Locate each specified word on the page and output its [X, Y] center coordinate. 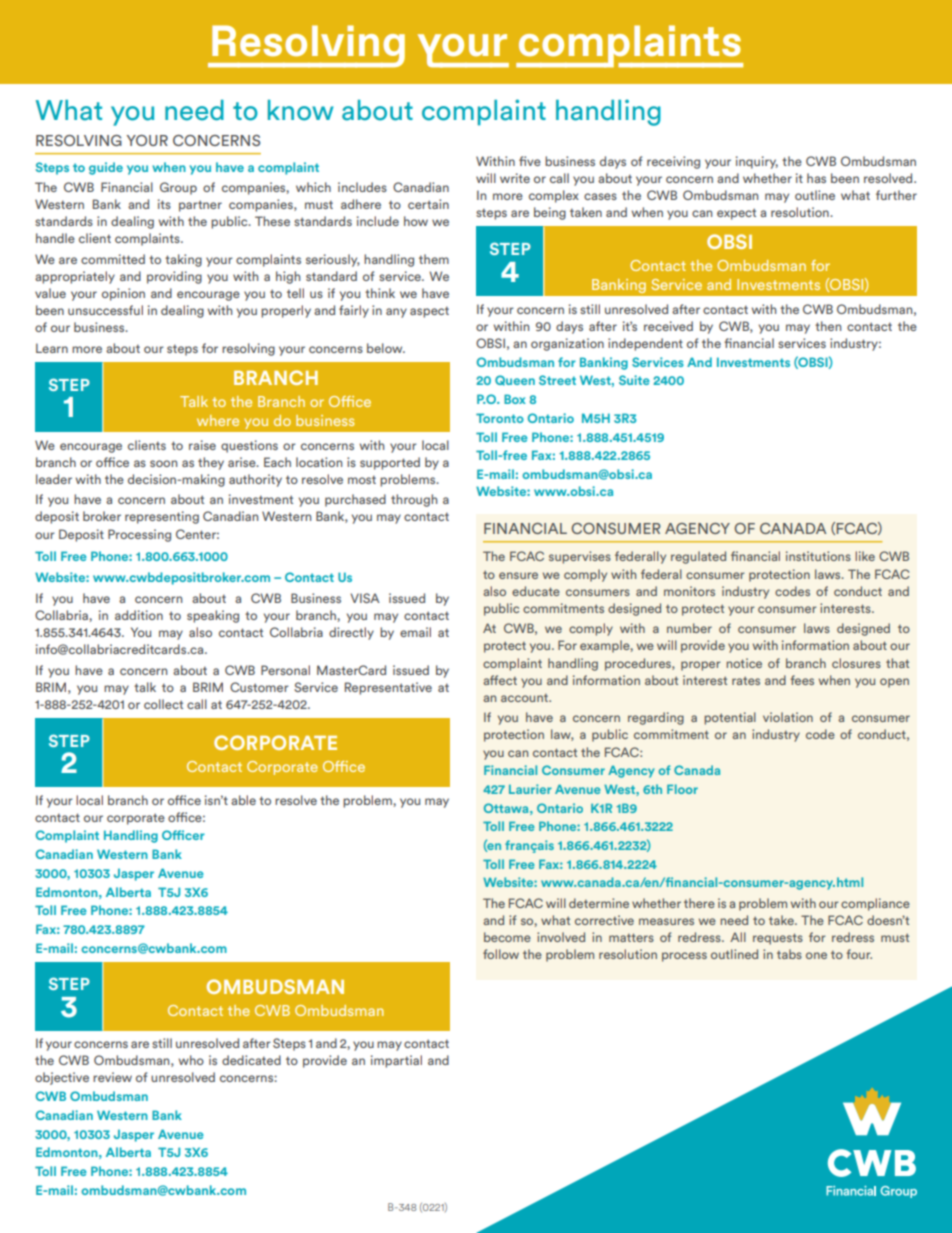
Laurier [530, 789]
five [530, 161]
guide [106, 168]
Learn [52, 348]
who [191, 1060]
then [828, 326]
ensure [518, 575]
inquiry [757, 162]
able [243, 800]
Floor [682, 789]
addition [139, 615]
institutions [818, 556]
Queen [515, 380]
